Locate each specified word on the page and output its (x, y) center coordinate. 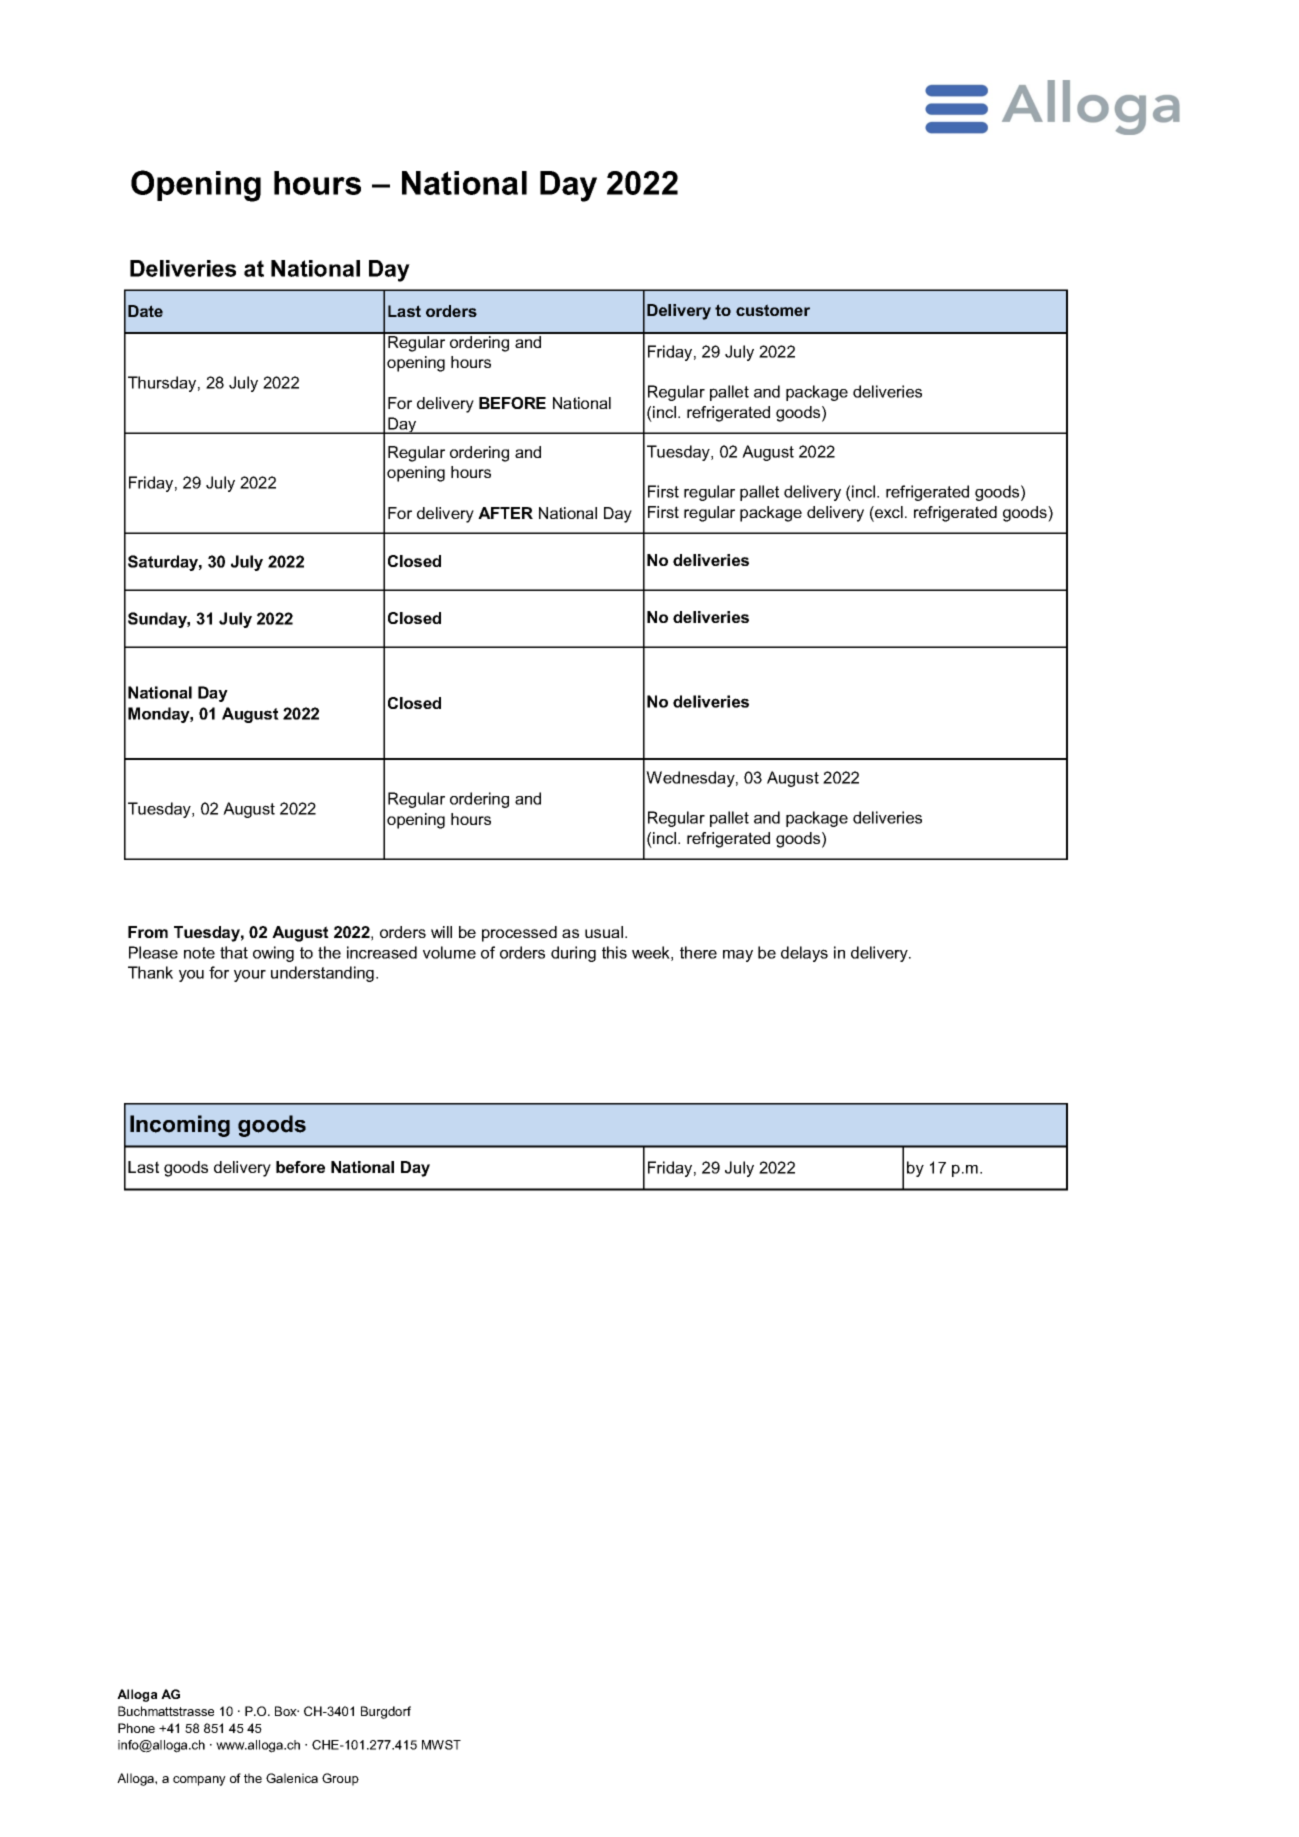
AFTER (505, 513)
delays (804, 954)
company (199, 1781)
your (250, 976)
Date (145, 311)
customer (773, 310)
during (573, 954)
